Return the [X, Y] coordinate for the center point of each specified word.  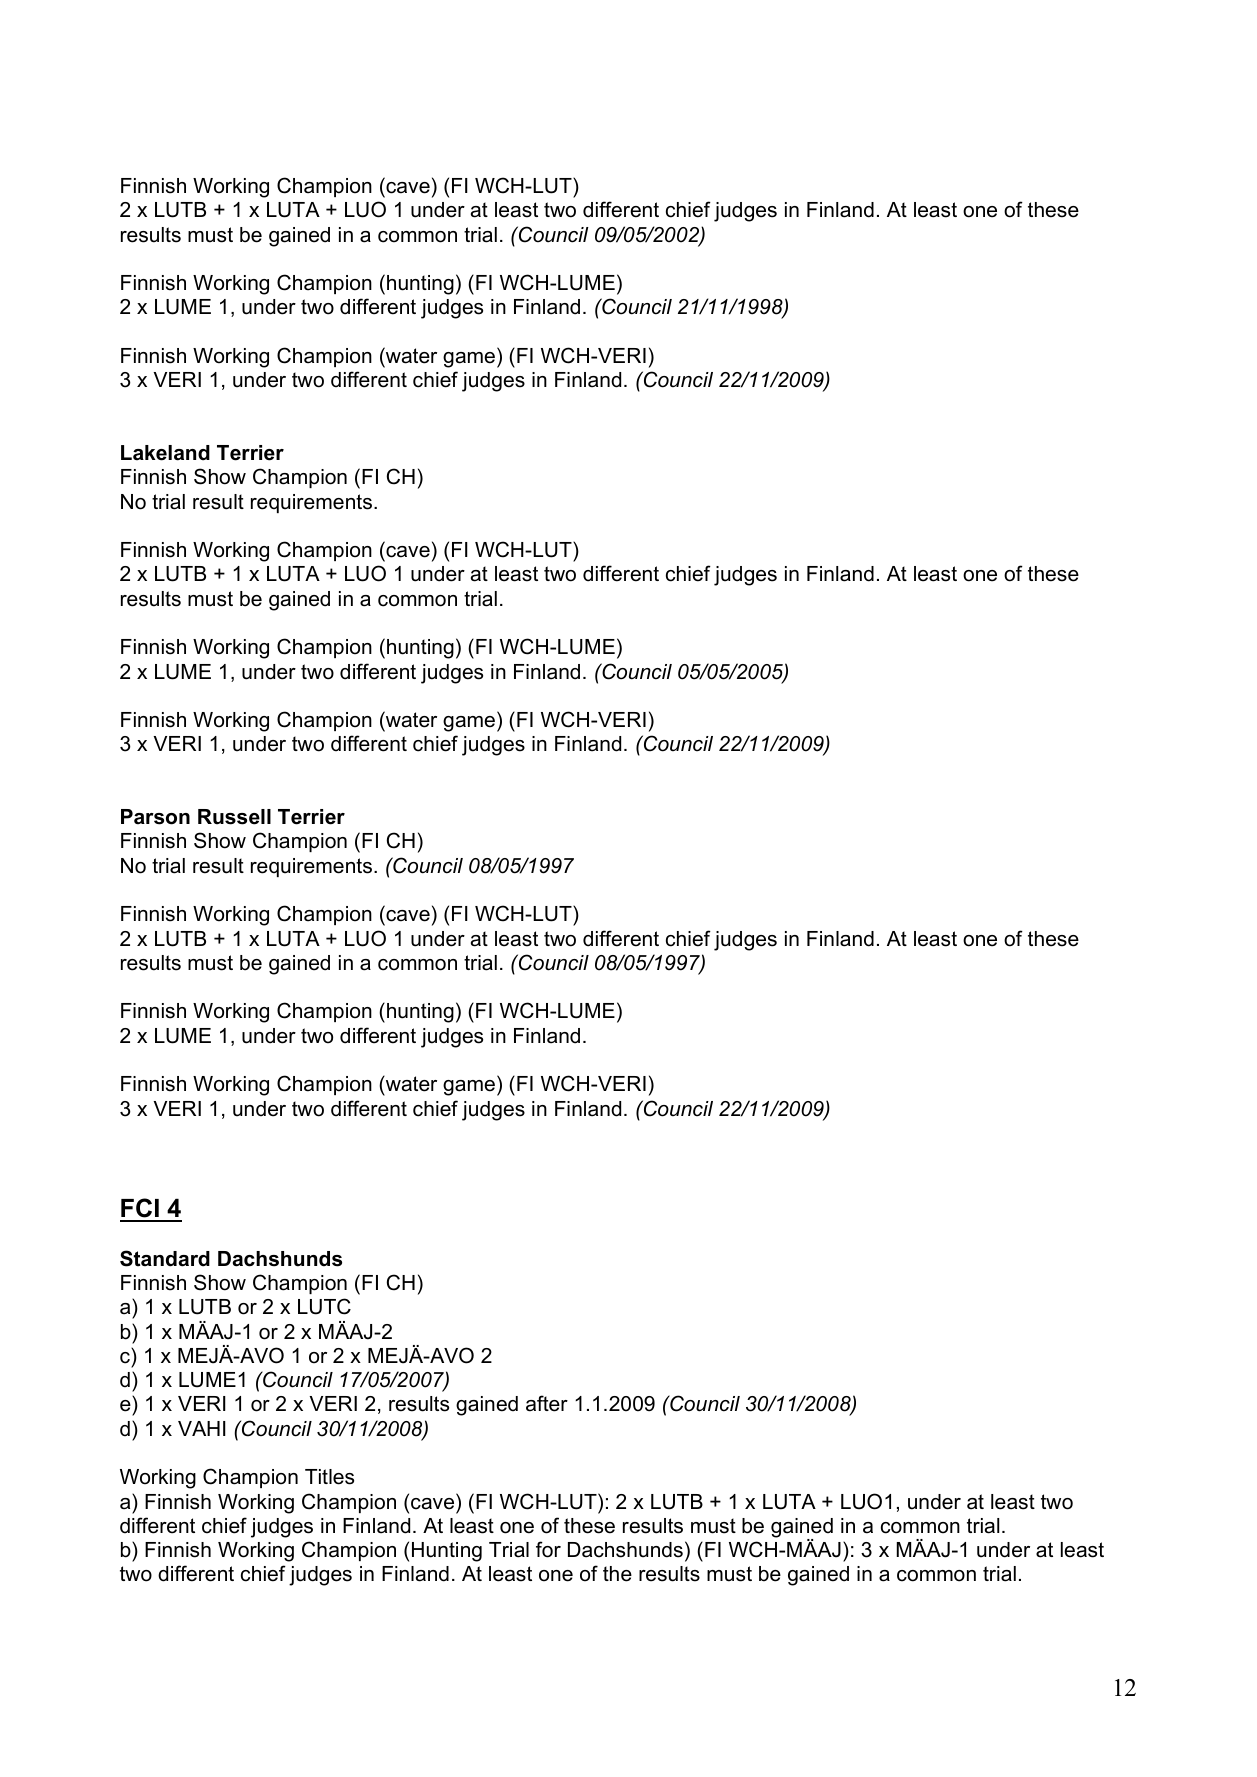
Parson [155, 817]
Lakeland [165, 453]
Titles [329, 1477]
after [547, 1403]
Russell [234, 817]
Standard [165, 1258]
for [548, 1549]
